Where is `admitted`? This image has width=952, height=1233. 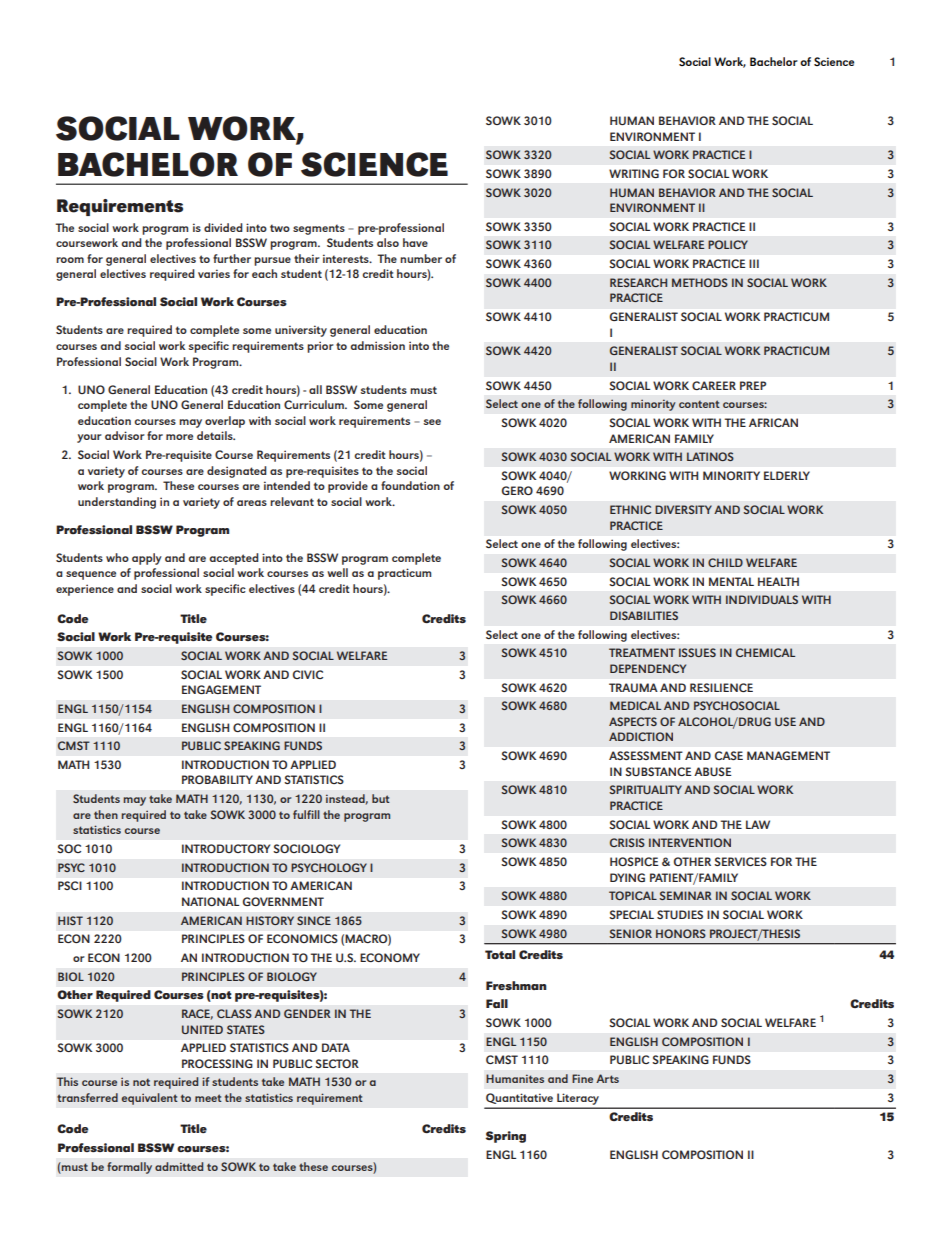 admitted is located at coordinates (179, 1166).
